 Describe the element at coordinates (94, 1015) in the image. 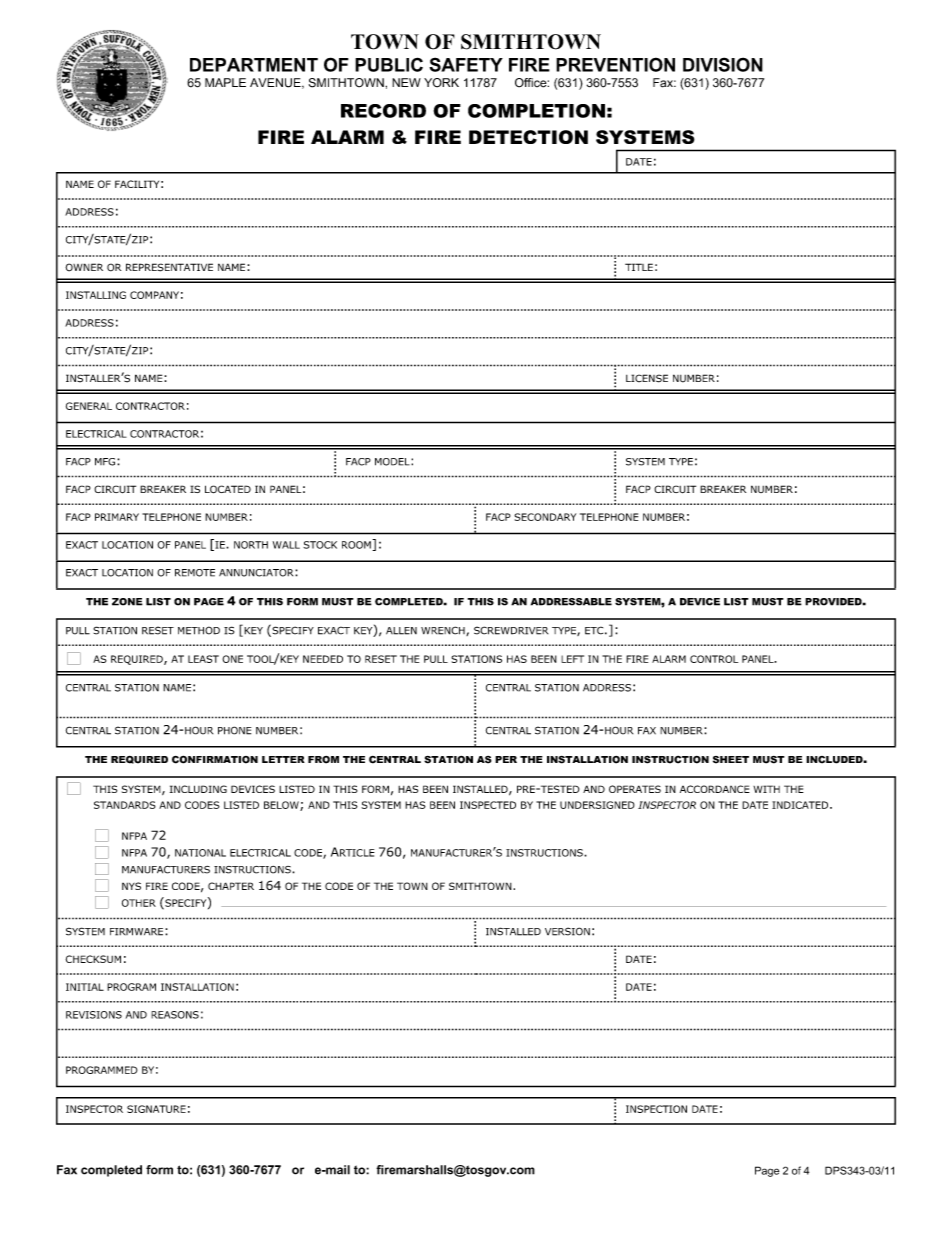

I see `REVISIONS` at that location.
